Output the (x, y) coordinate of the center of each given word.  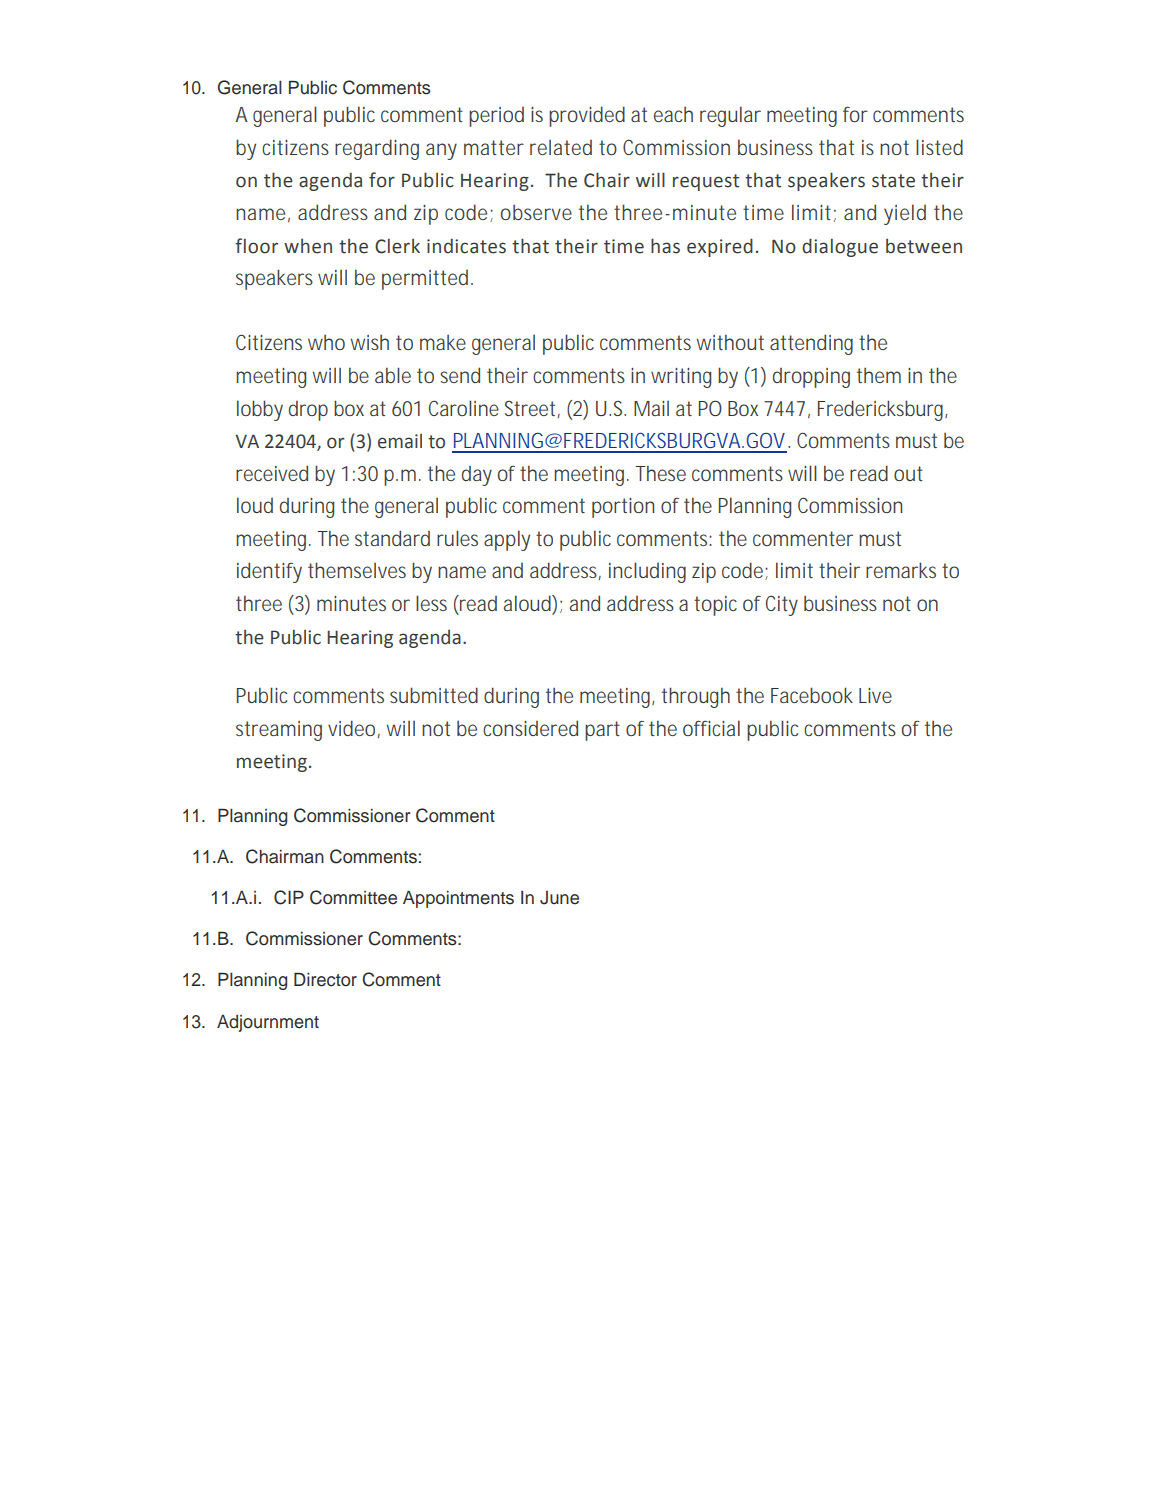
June (559, 898)
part (602, 731)
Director (325, 979)
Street (532, 409)
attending (811, 344)
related (561, 147)
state (893, 181)
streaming (279, 731)
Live (875, 695)
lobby (260, 410)
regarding (377, 149)
